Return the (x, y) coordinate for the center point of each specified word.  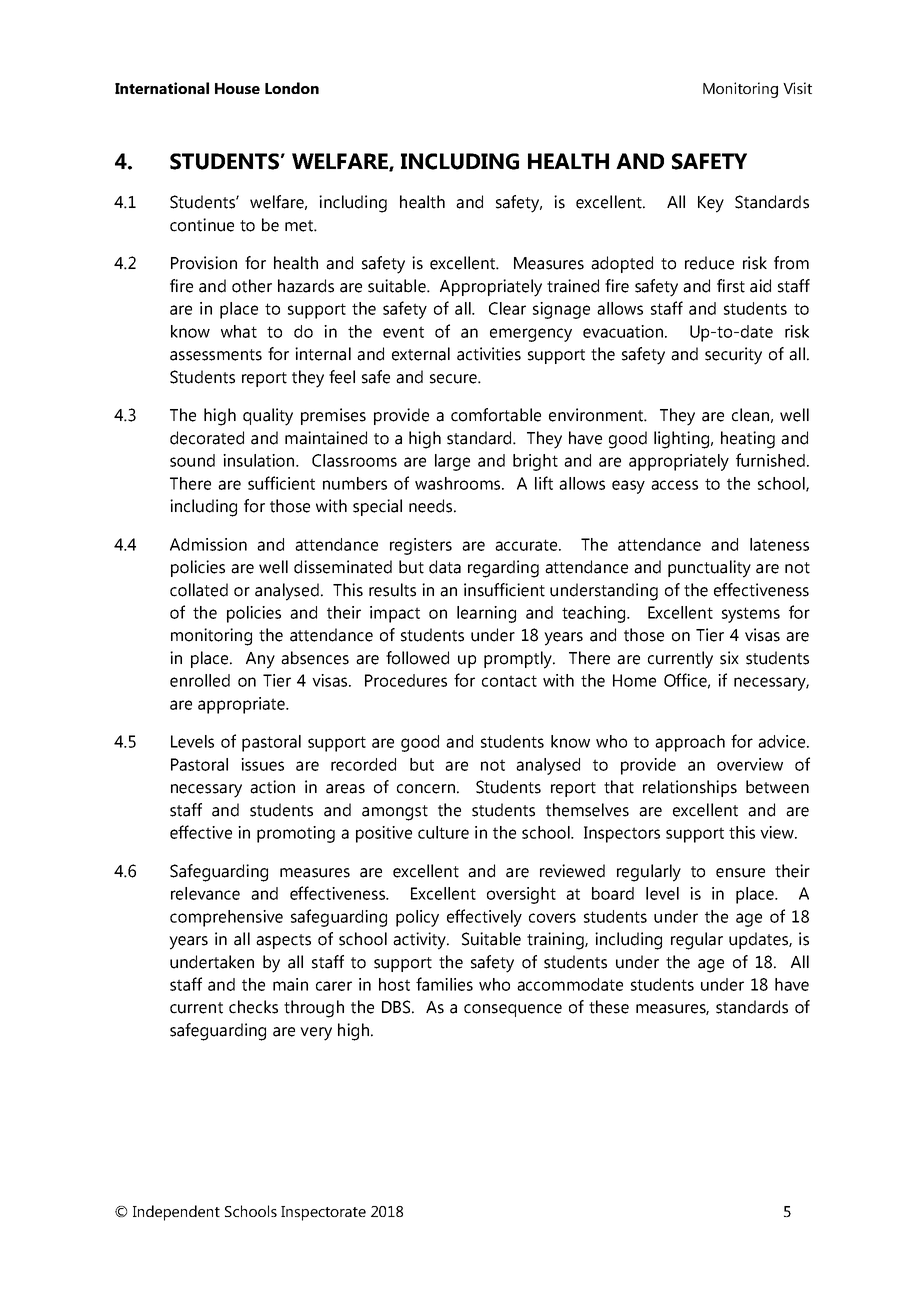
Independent (176, 1213)
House (237, 88)
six (729, 658)
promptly (519, 660)
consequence (513, 1010)
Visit (797, 88)
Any (260, 660)
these (609, 1007)
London (292, 88)
